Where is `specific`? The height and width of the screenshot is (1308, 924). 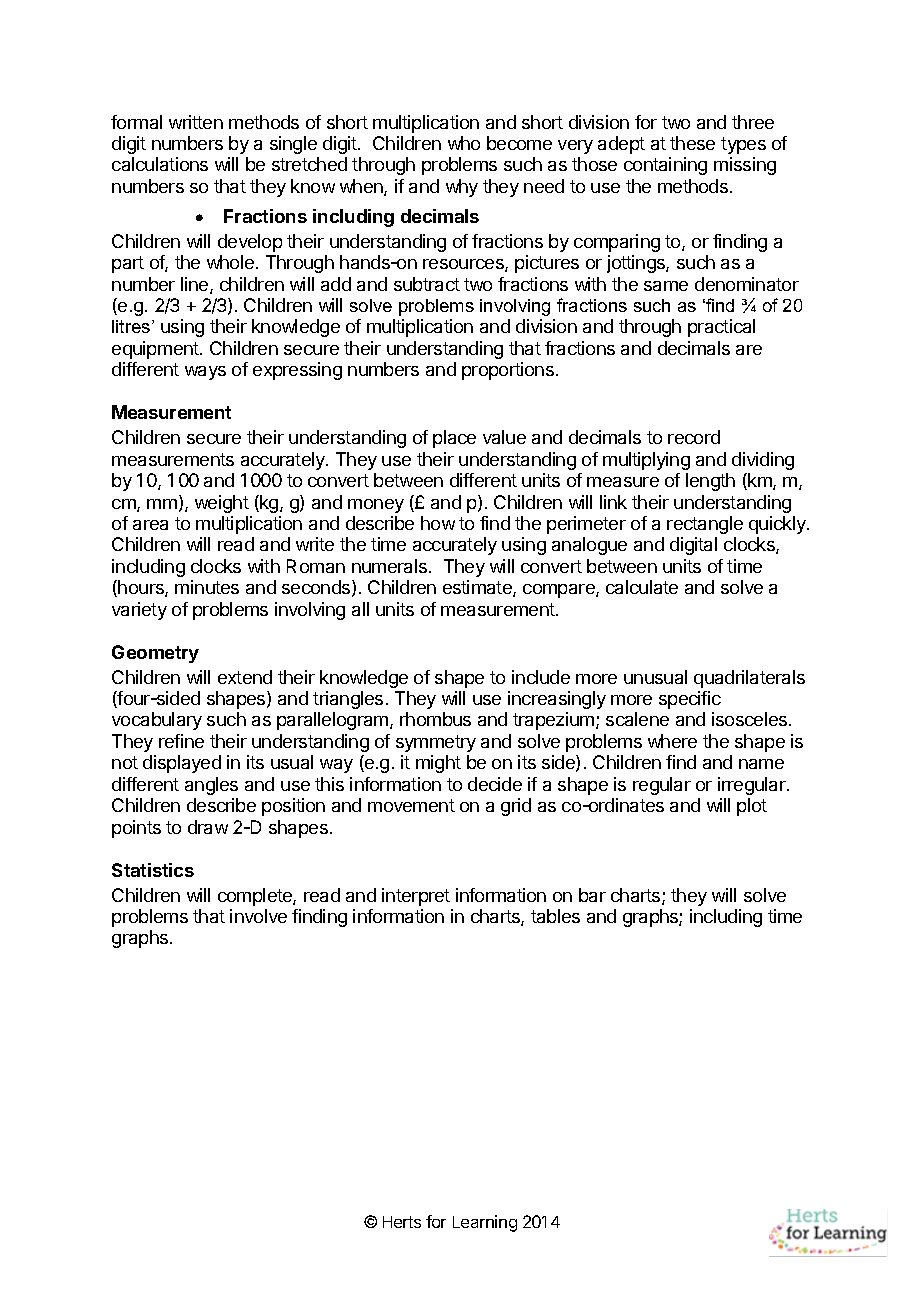
specific is located at coordinates (690, 700).
